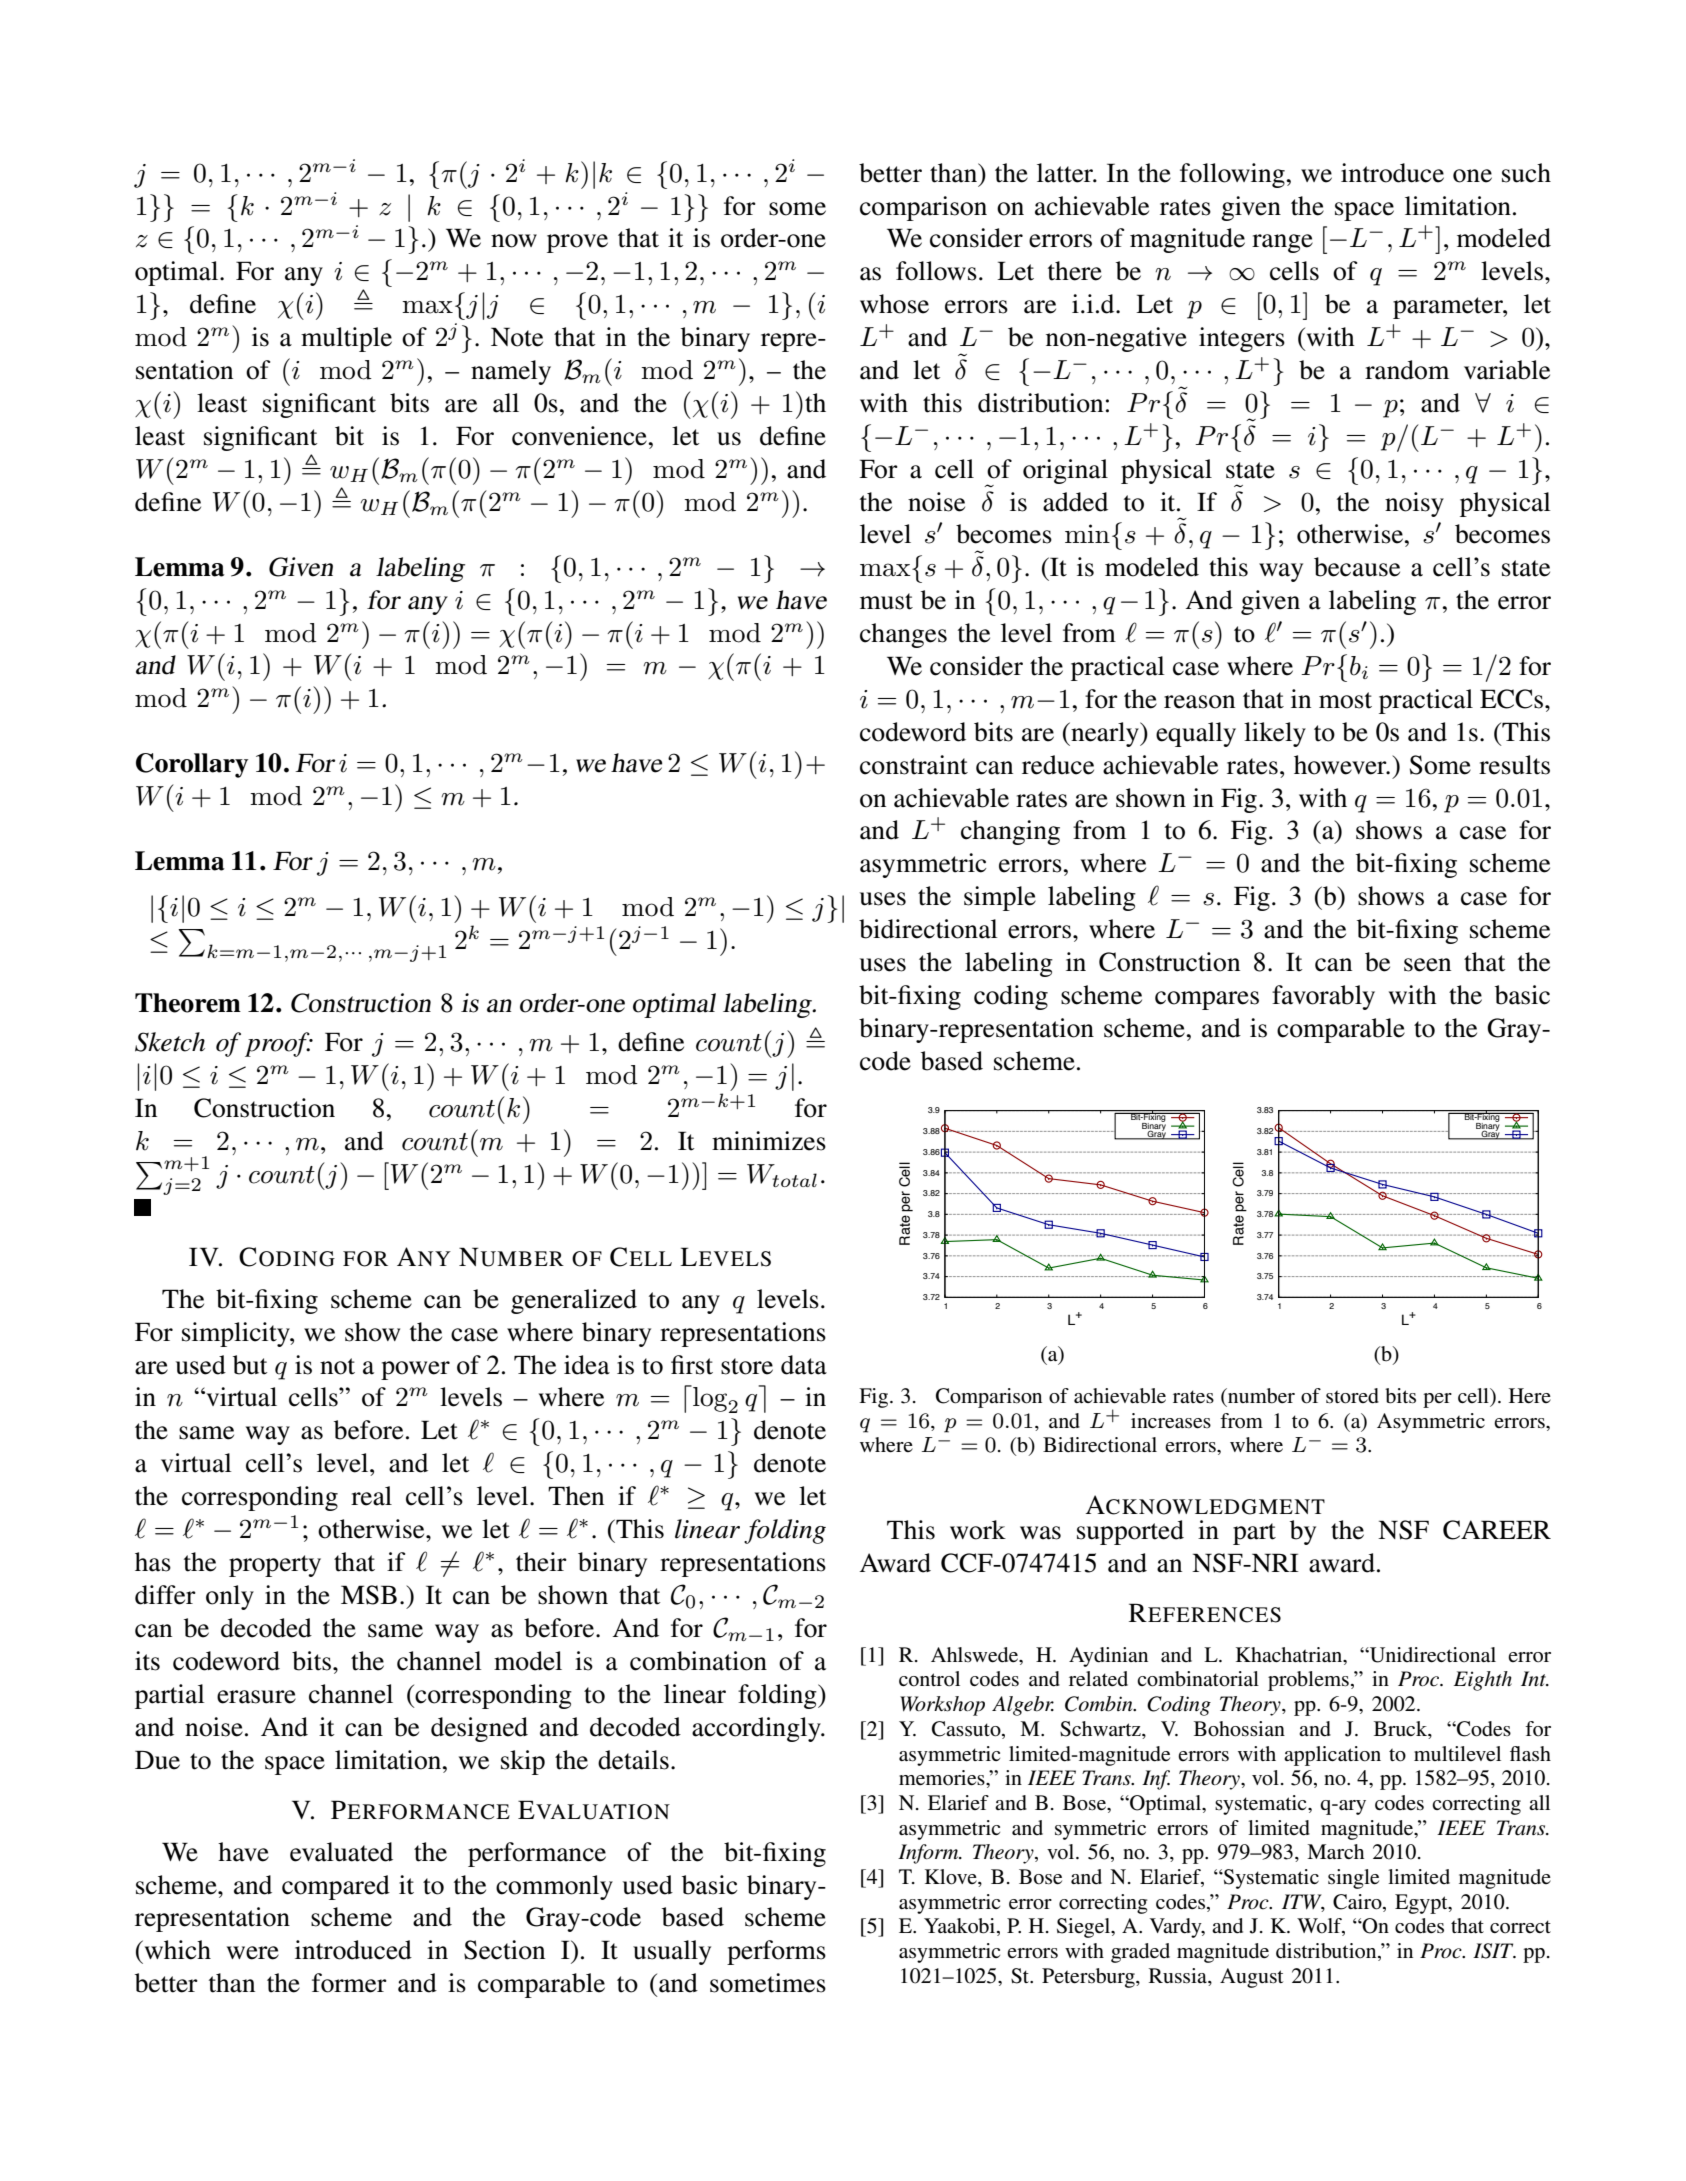  I want to click on constraint, so click(914, 765).
